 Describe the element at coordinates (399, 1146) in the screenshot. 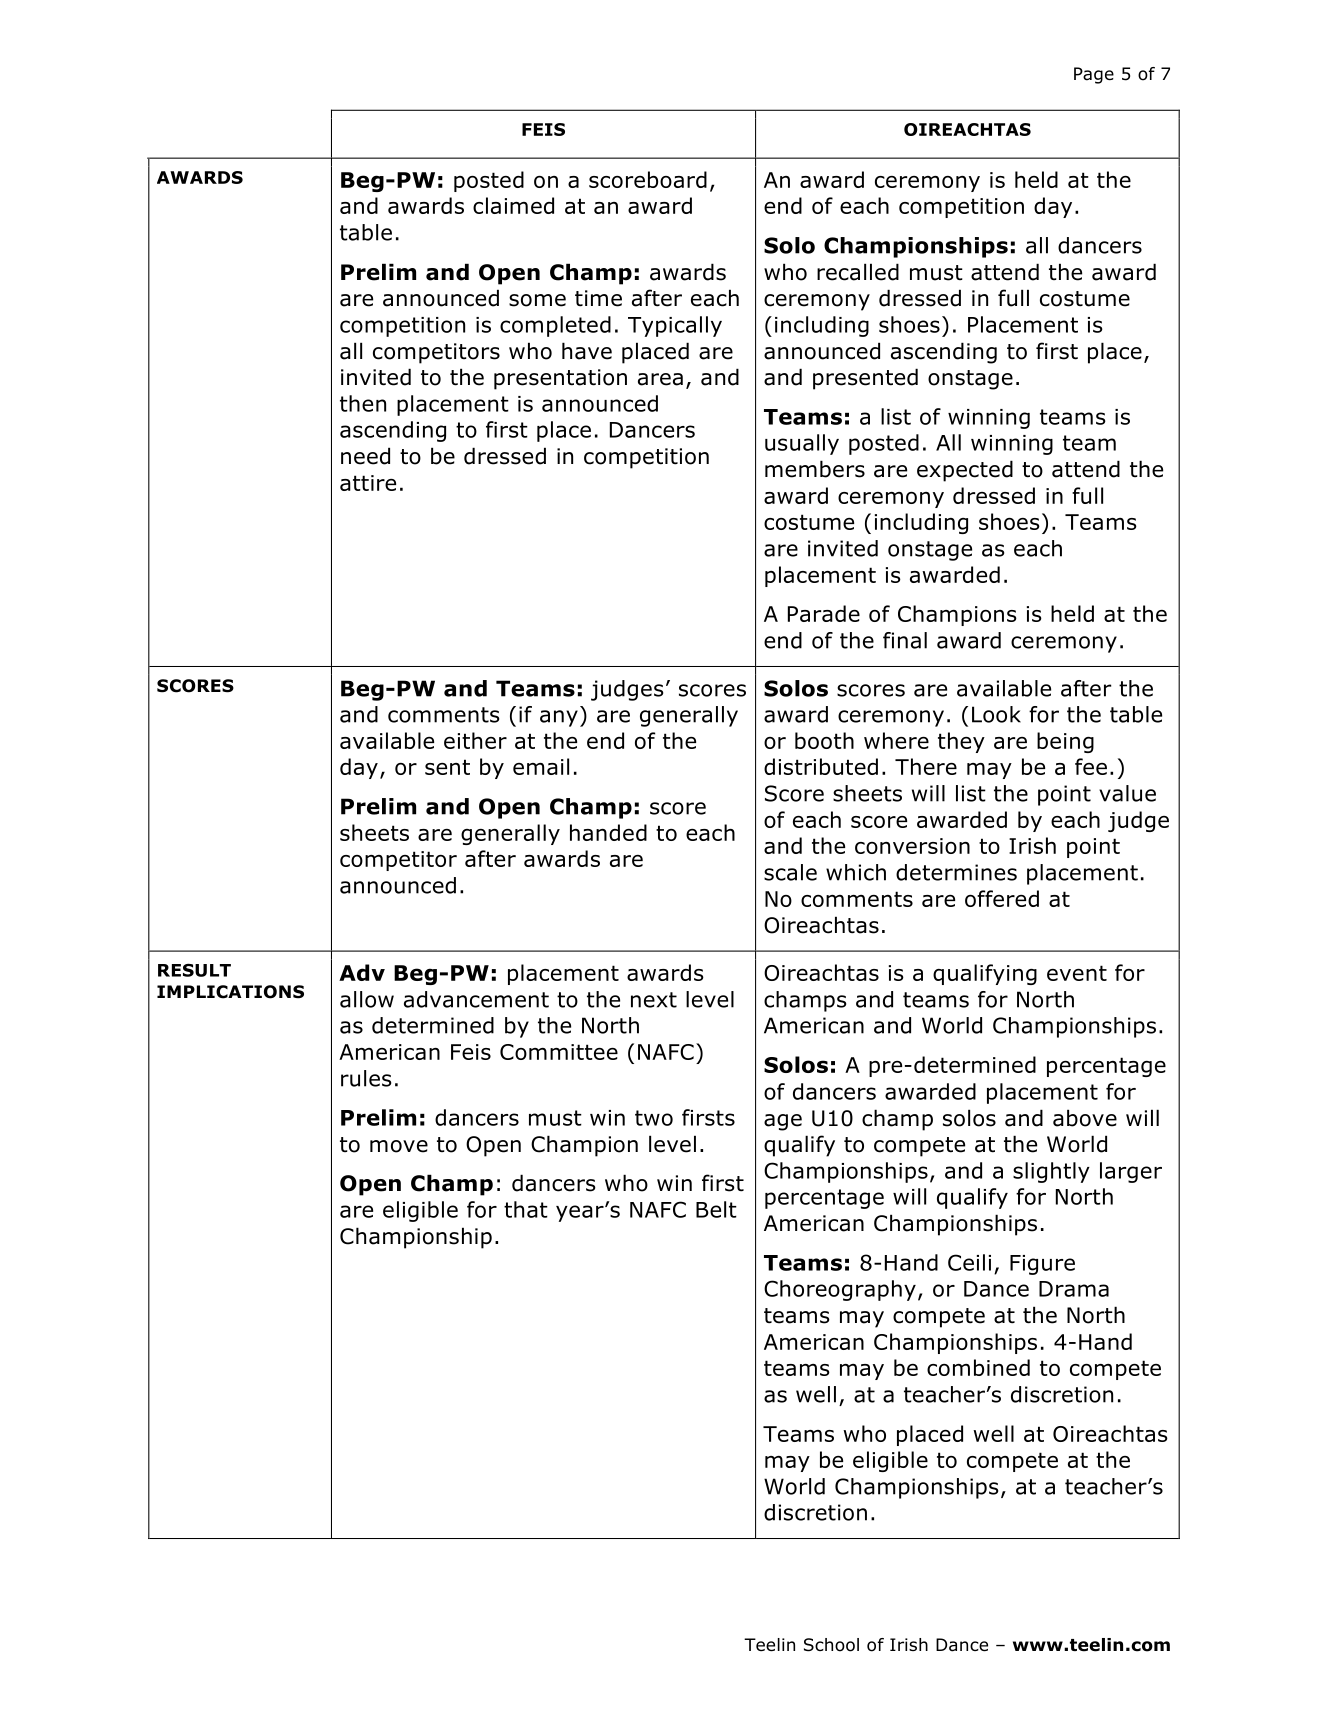

I see `move` at that location.
